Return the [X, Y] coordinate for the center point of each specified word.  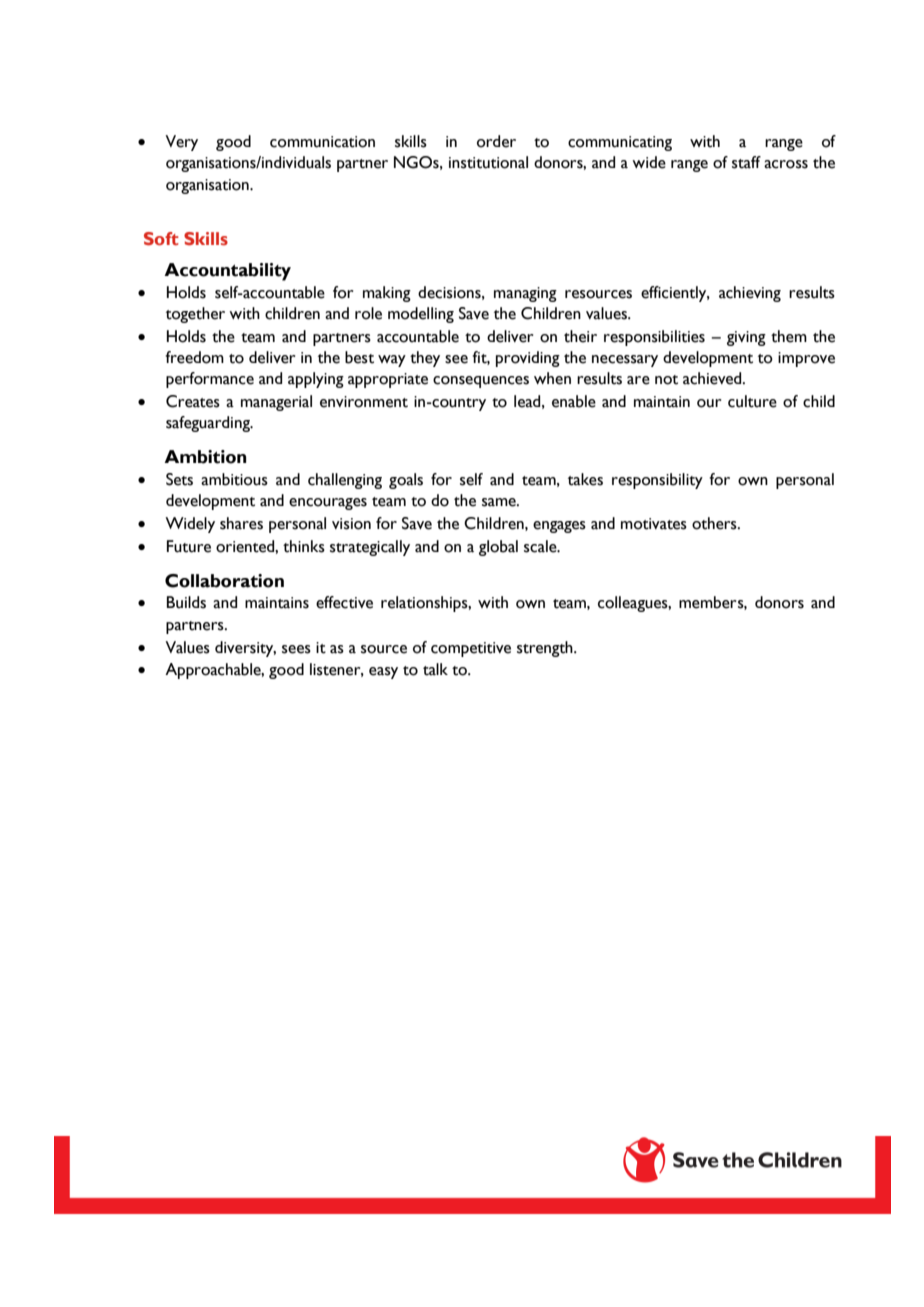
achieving [750, 294]
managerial [276, 403]
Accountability [227, 272]
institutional [488, 162]
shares [241, 523]
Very [181, 143]
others [715, 523]
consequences [481, 382]
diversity [245, 649]
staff [746, 162]
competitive [471, 649]
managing [525, 294]
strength [546, 649]
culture [752, 401]
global [498, 548]
